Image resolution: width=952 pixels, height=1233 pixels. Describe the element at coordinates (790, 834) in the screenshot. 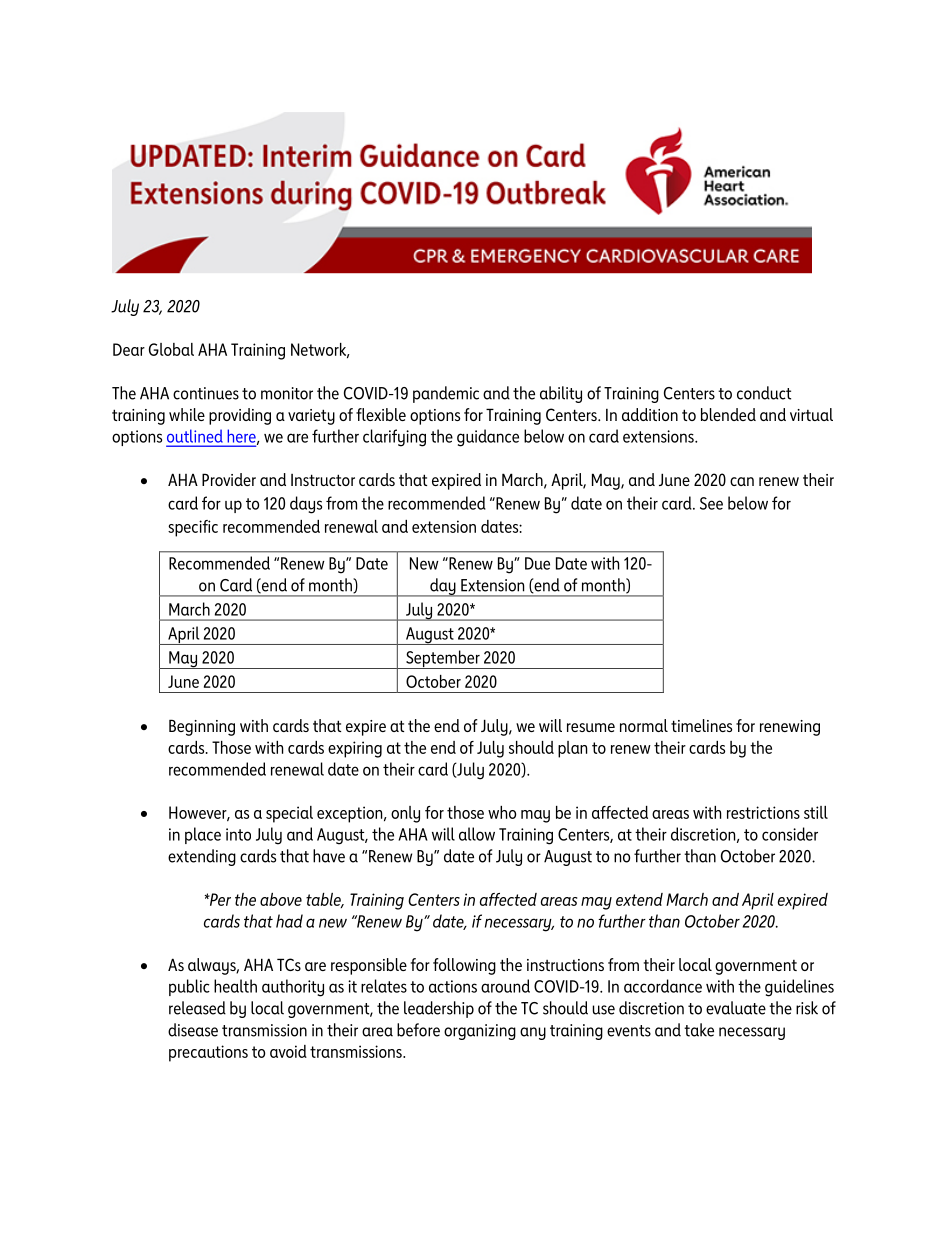

I see `consider` at that location.
